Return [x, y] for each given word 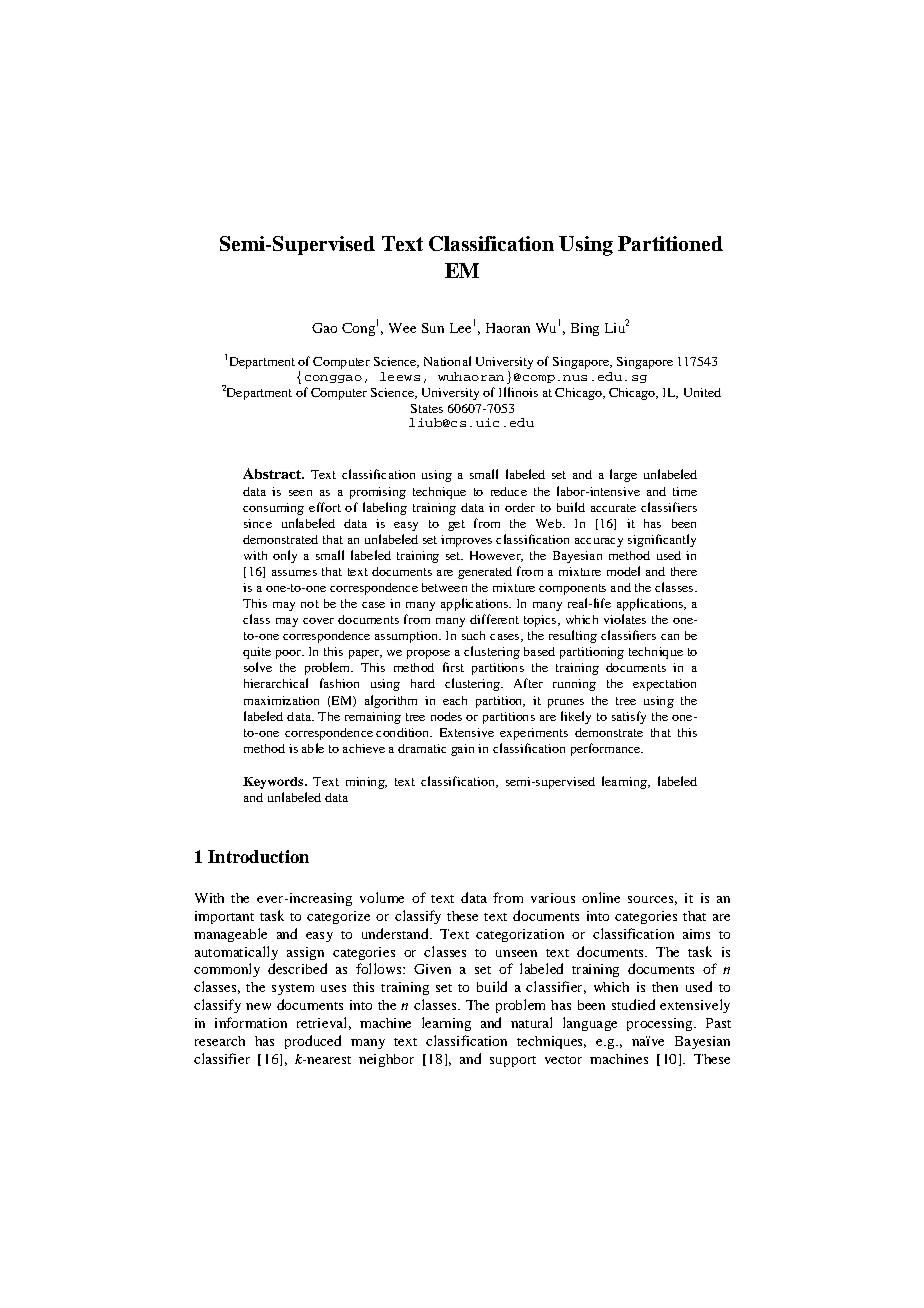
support [513, 1061]
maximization [281, 700]
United [702, 392]
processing [661, 1024]
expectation [664, 685]
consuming [273, 509]
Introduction [258, 856]
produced [313, 1042]
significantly [662, 540]
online [601, 897]
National [447, 361]
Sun [433, 328]
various [553, 898]
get [456, 525]
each [455, 700]
